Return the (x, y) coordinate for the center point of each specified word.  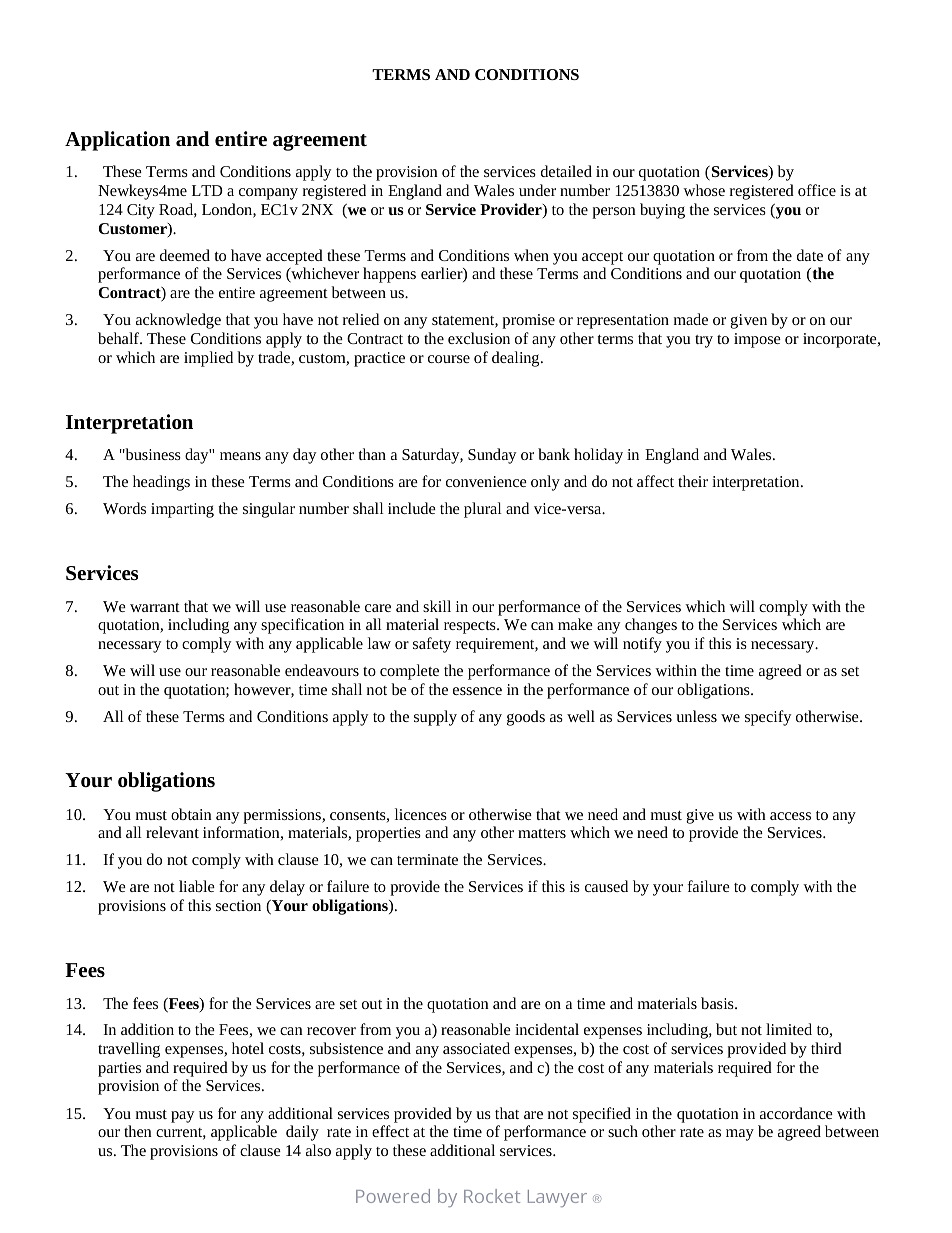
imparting (182, 510)
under (537, 190)
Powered (393, 1196)
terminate (427, 859)
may (740, 1135)
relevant (172, 832)
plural (483, 510)
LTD (207, 190)
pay (182, 1117)
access (790, 816)
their (693, 481)
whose (704, 190)
